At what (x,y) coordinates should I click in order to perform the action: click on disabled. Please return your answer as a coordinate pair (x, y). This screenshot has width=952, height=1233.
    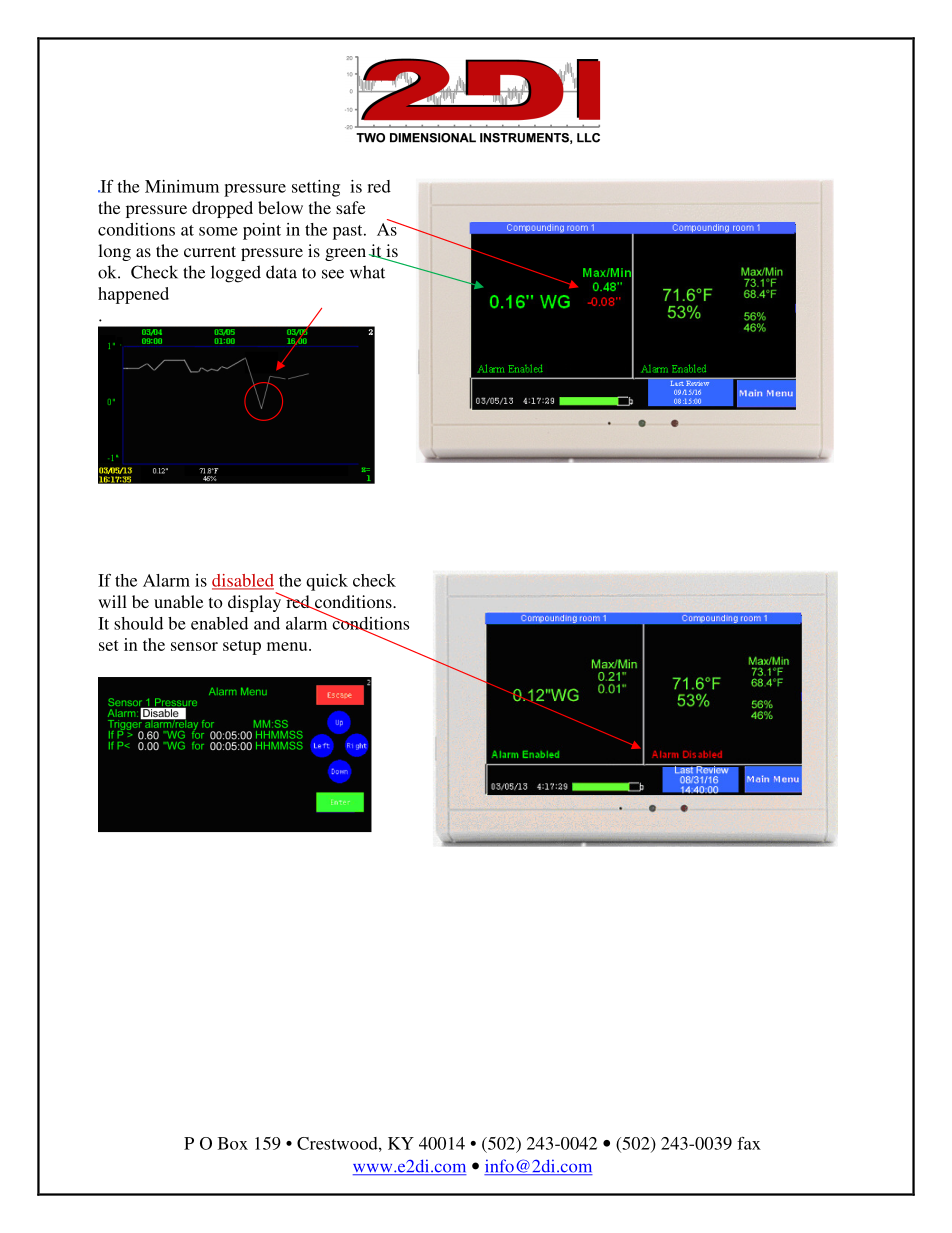
    Looking at the image, I should click on (243, 581).
